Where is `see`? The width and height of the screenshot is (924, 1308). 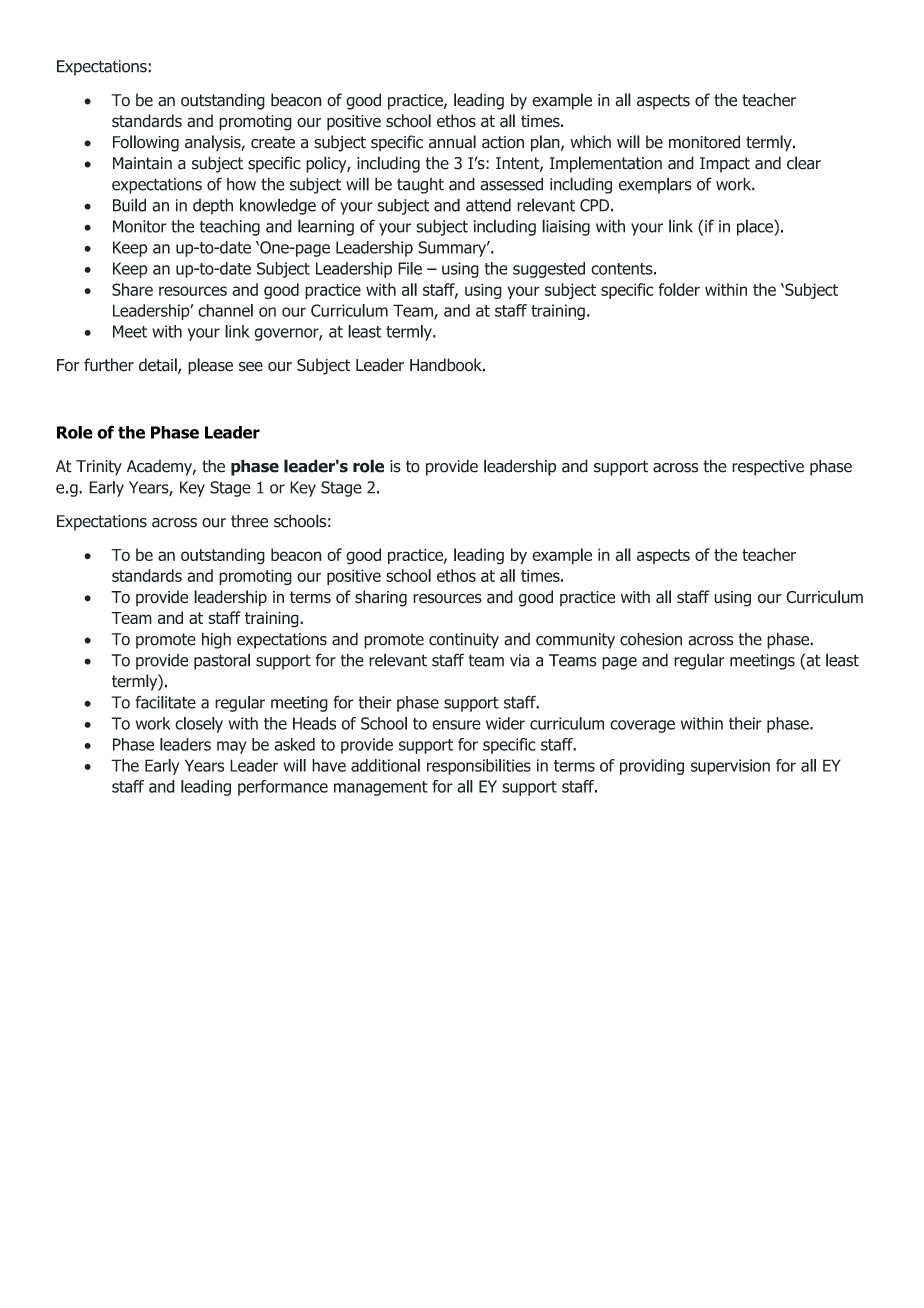 see is located at coordinates (251, 366).
